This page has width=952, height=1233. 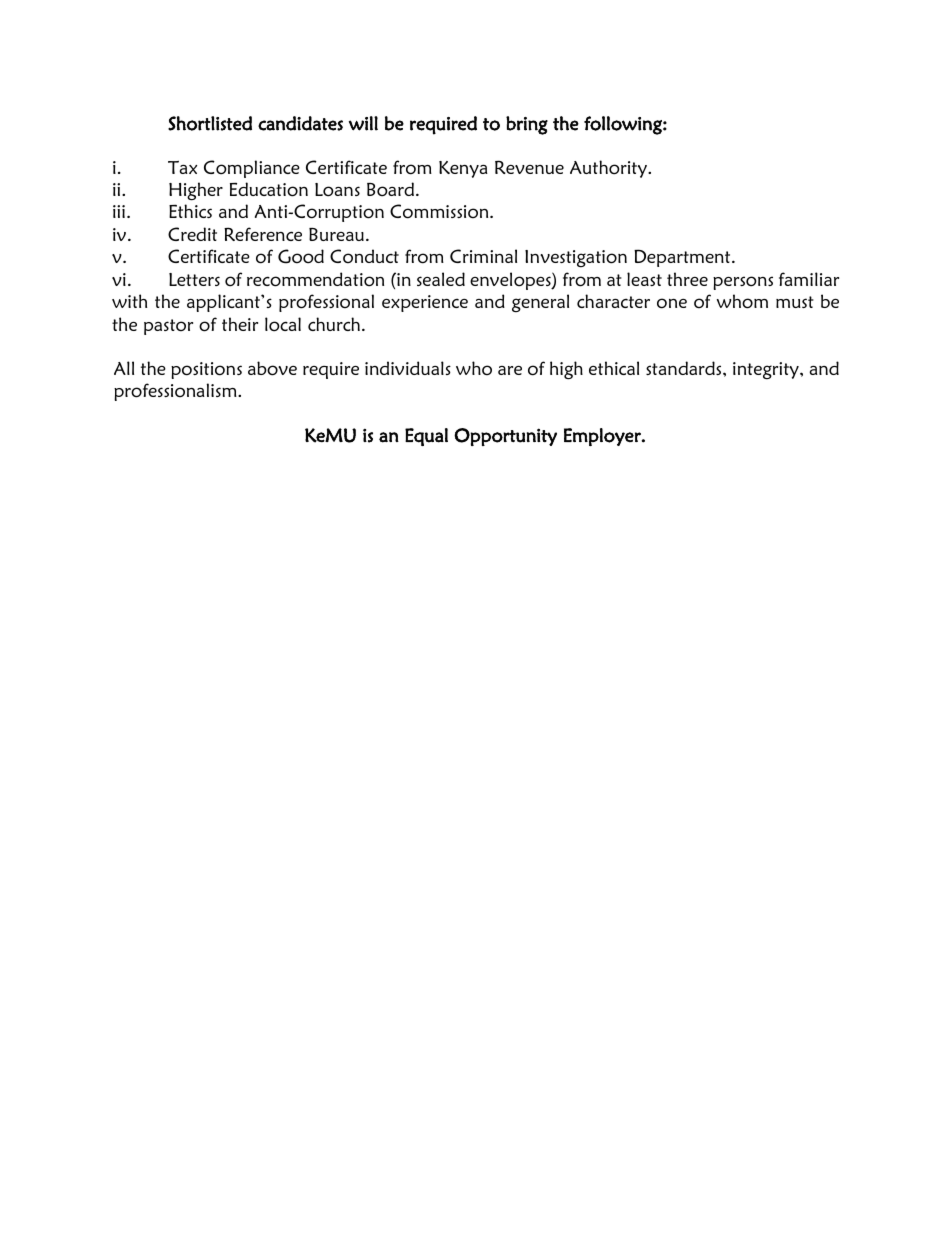 What do you see at coordinates (210, 123) in the page?
I see `Shortlisted` at bounding box center [210, 123].
